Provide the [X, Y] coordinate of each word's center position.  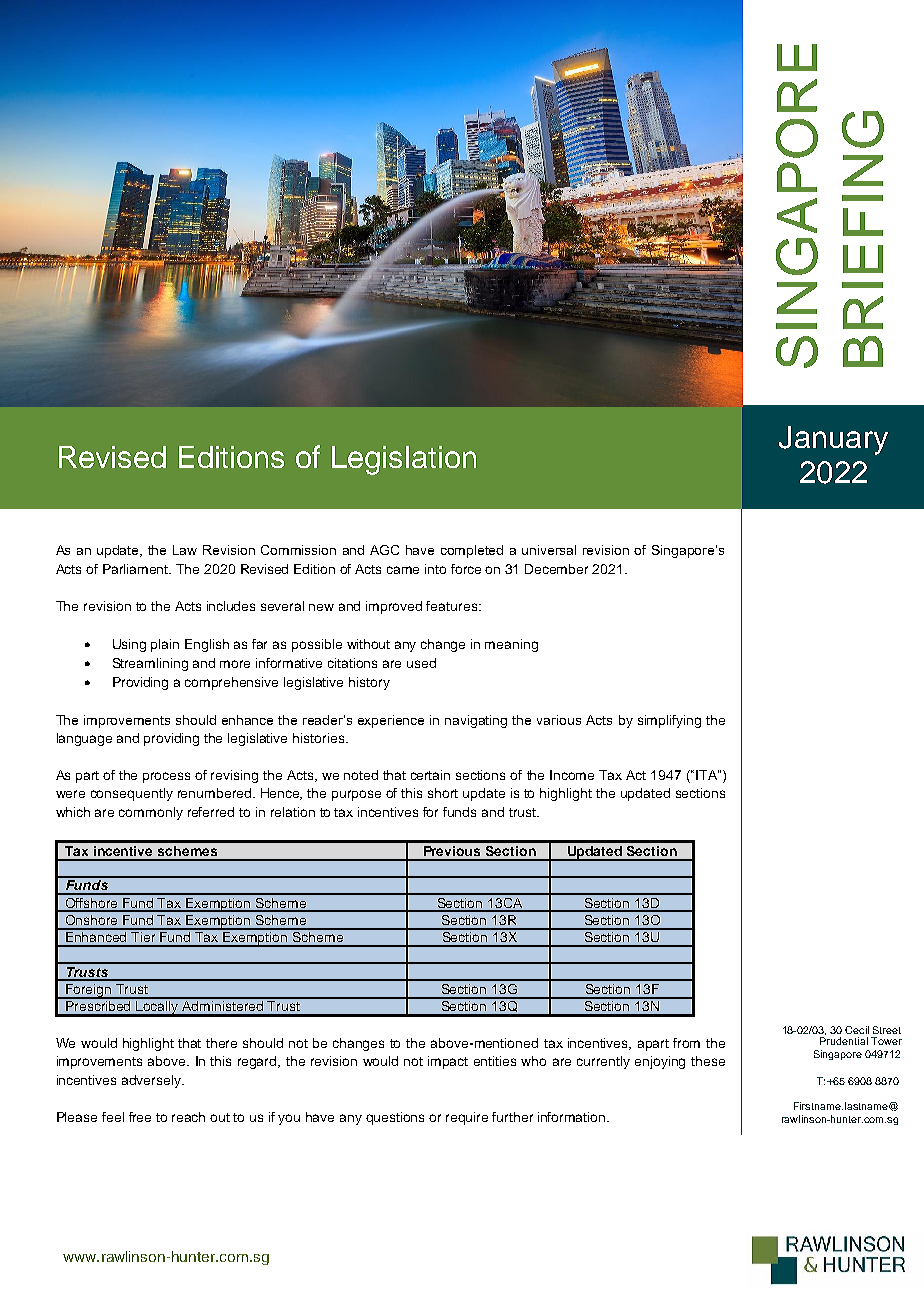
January [833, 440]
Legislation [404, 460]
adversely [153, 1081]
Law [185, 550]
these [708, 1061]
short [443, 793]
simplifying [669, 721]
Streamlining [150, 664]
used [421, 663]
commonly [151, 813]
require [467, 1118]
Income [572, 775]
